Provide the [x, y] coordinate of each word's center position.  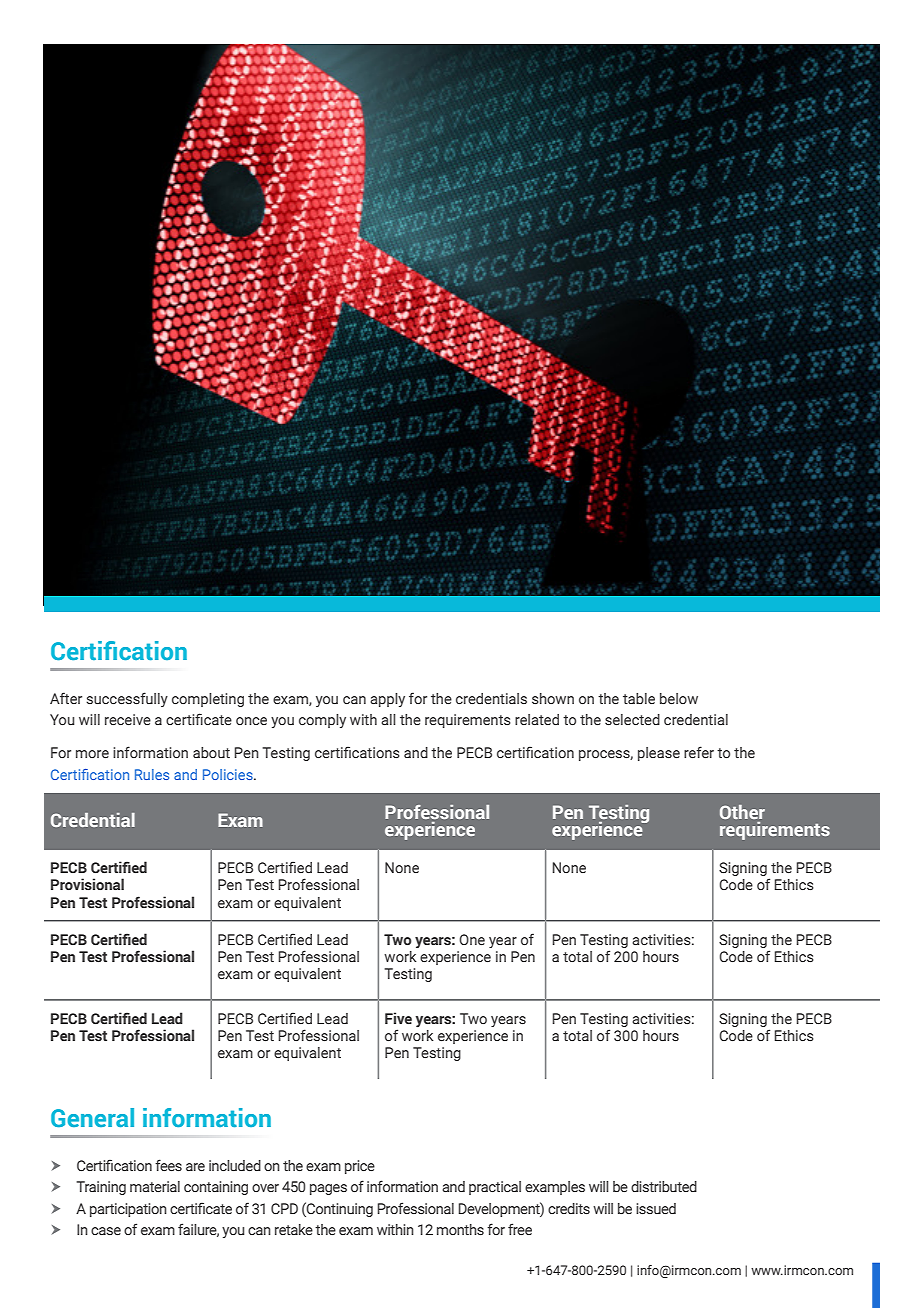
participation [128, 1210]
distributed [664, 1186]
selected [632, 720]
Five [398, 1018]
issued [656, 1209]
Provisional [87, 884]
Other [742, 812]
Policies [229, 774]
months [460, 1230]
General [92, 1117]
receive [128, 720]
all [388, 719]
